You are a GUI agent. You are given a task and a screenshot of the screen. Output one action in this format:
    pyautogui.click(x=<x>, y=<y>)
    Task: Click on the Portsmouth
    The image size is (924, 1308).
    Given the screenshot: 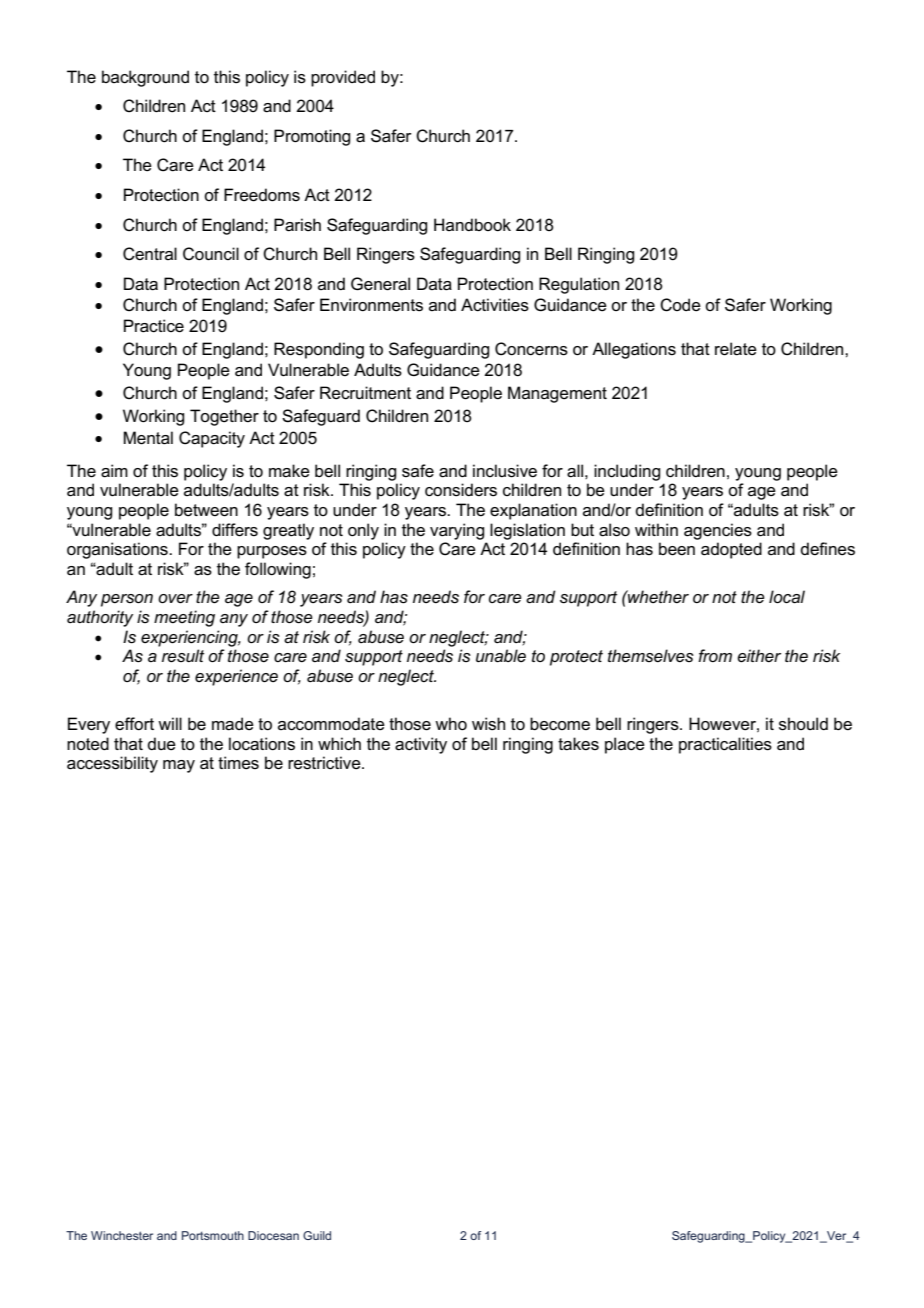 What is the action you would take?
    pyautogui.click(x=213, y=1235)
